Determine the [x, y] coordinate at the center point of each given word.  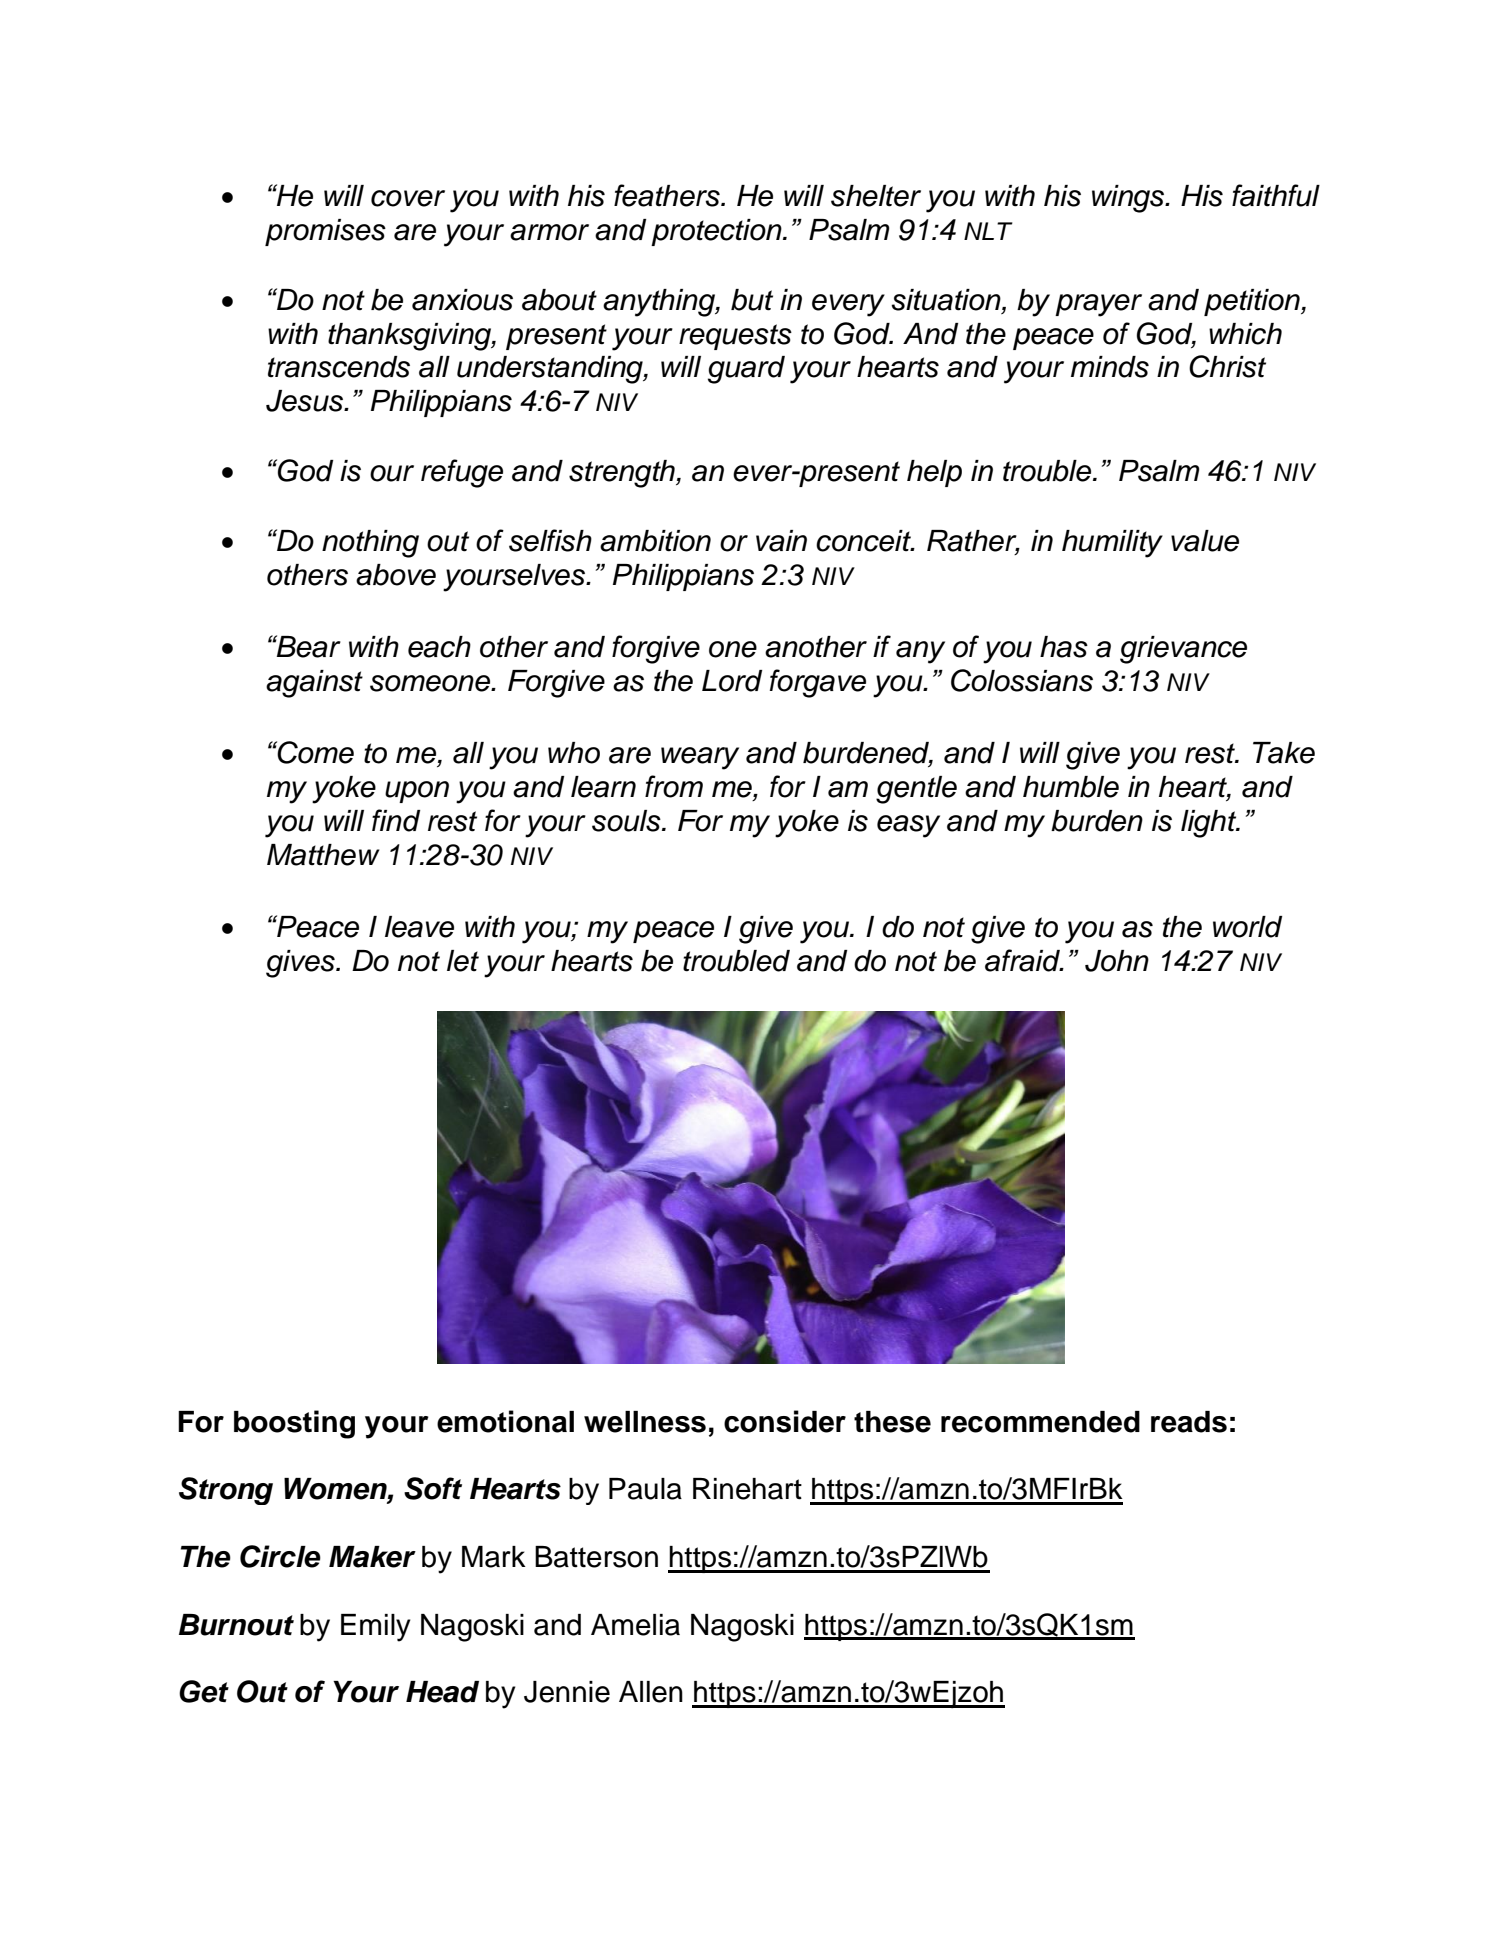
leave [419, 927]
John [1117, 961]
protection [717, 232]
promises [325, 232]
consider [785, 1421]
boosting [294, 1424]
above [396, 575]
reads [1189, 1422]
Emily [376, 1628]
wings [1129, 199]
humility [1112, 544]
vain [781, 541]
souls [627, 821]
